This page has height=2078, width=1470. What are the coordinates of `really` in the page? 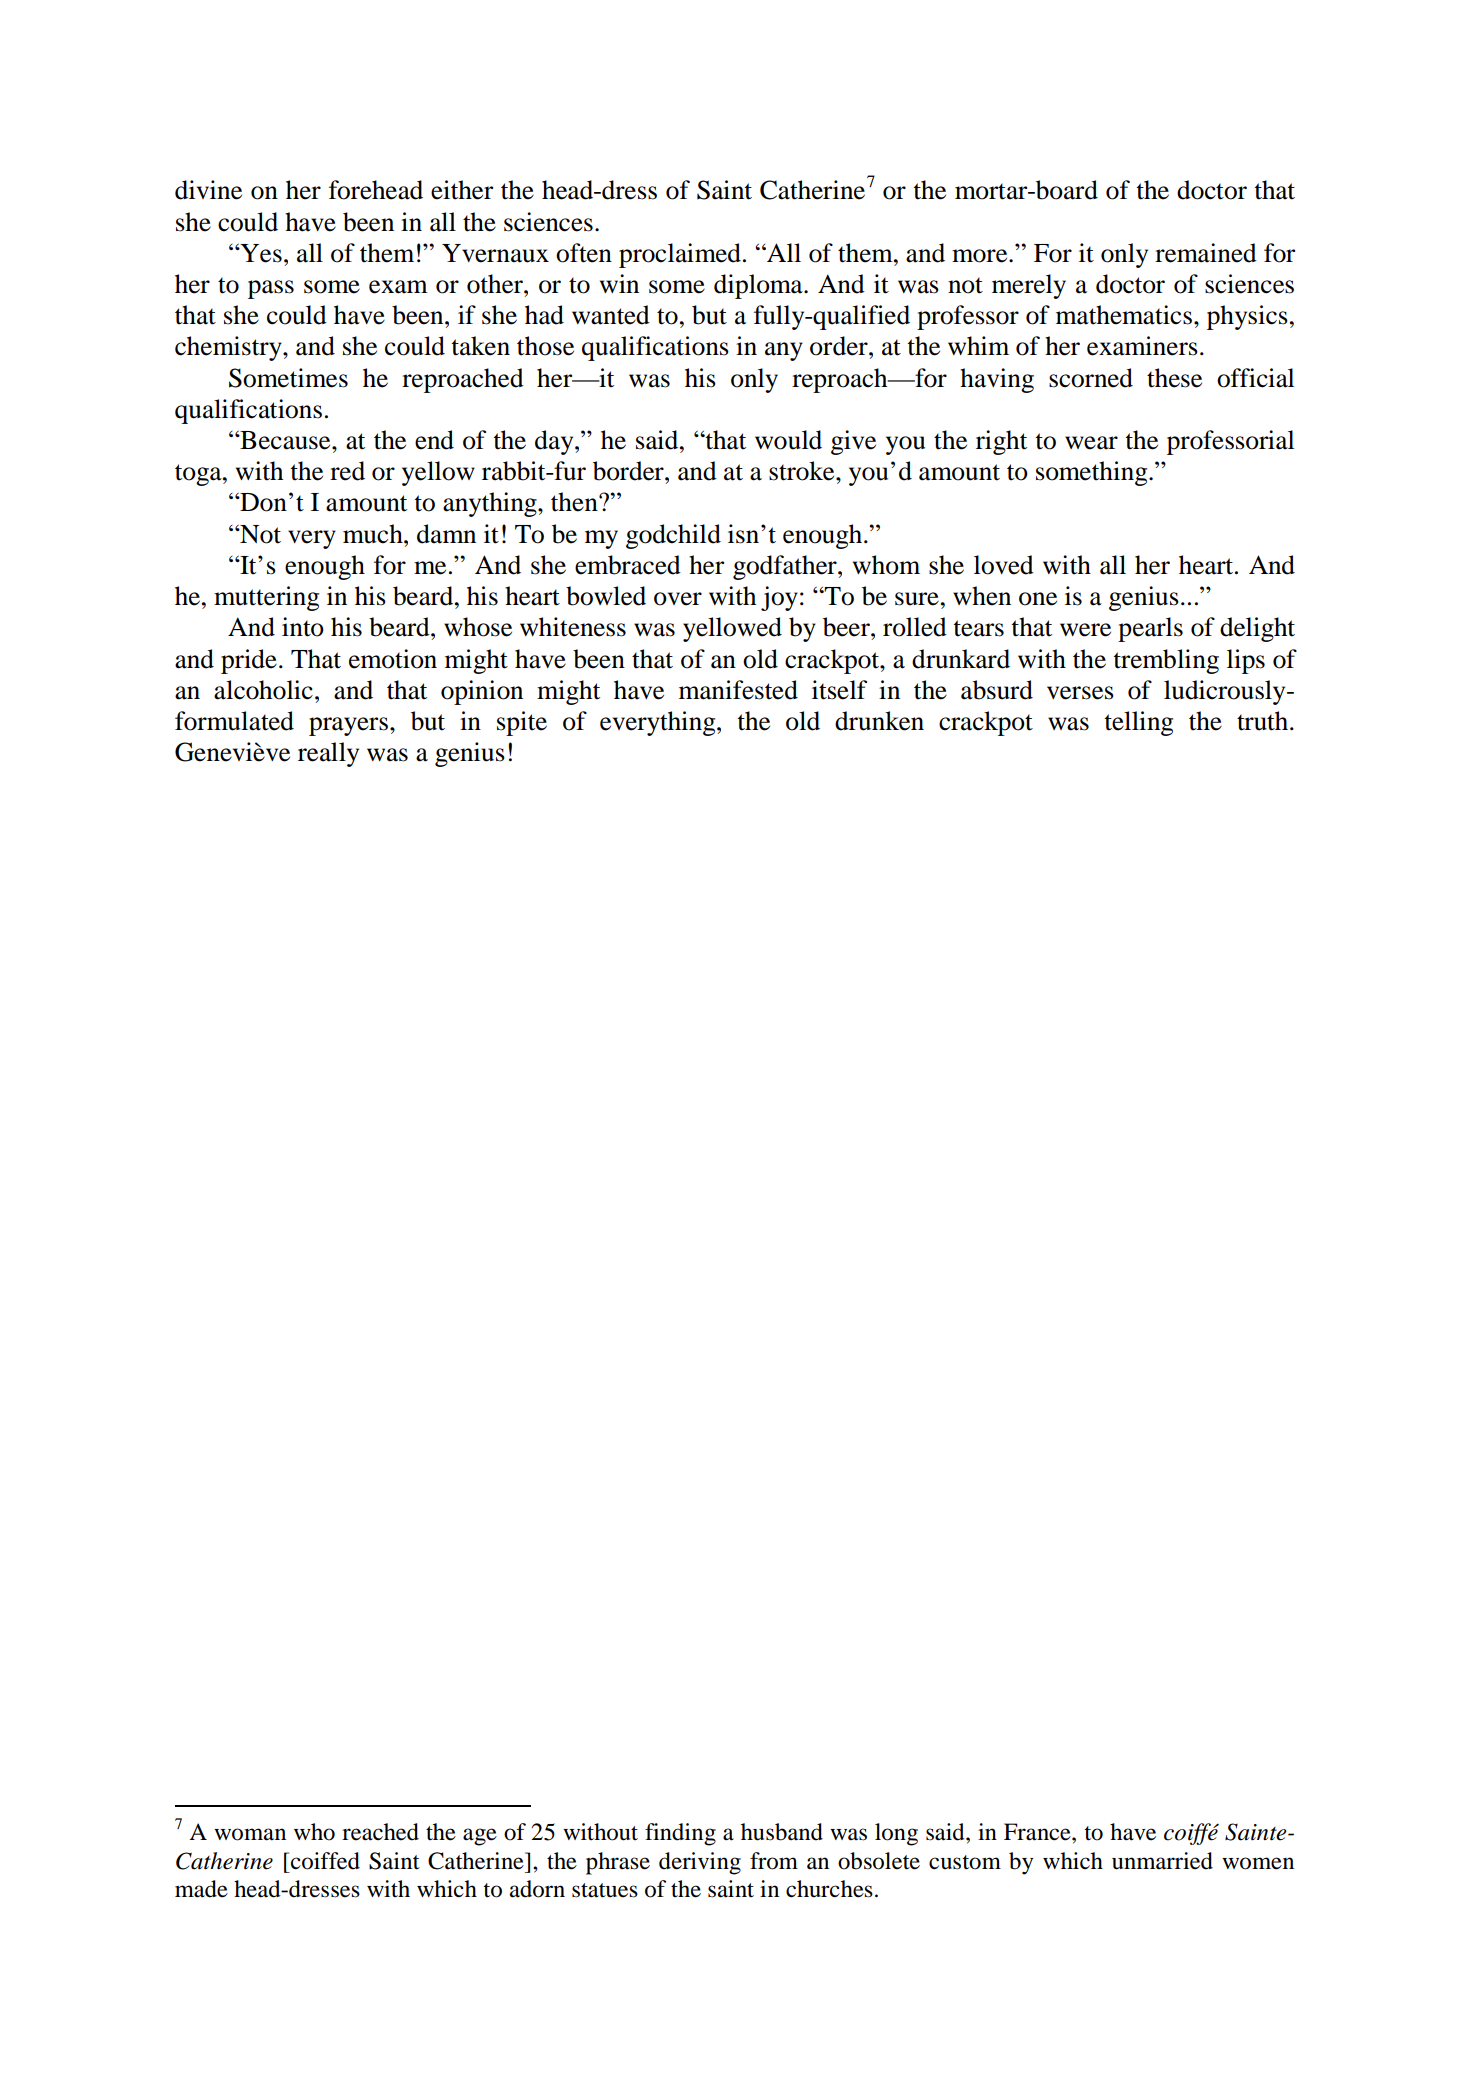 It's located at (328, 754).
